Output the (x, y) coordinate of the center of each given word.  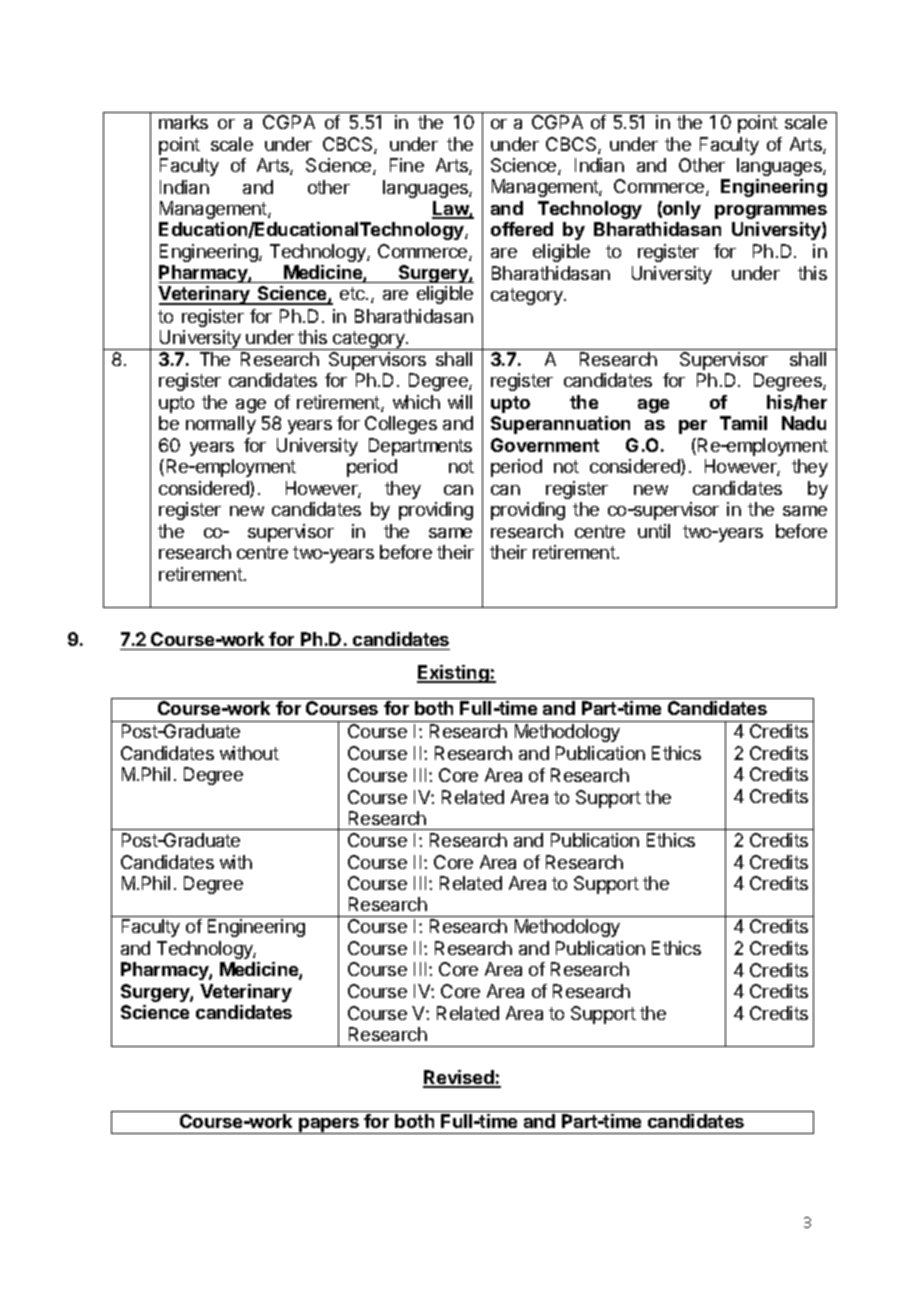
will (460, 402)
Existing (454, 674)
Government (545, 445)
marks (183, 122)
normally (221, 425)
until (654, 531)
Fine (407, 165)
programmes (771, 212)
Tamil (743, 423)
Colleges (401, 425)
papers (329, 1126)
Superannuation (560, 425)
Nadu (804, 423)
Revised (459, 1078)
